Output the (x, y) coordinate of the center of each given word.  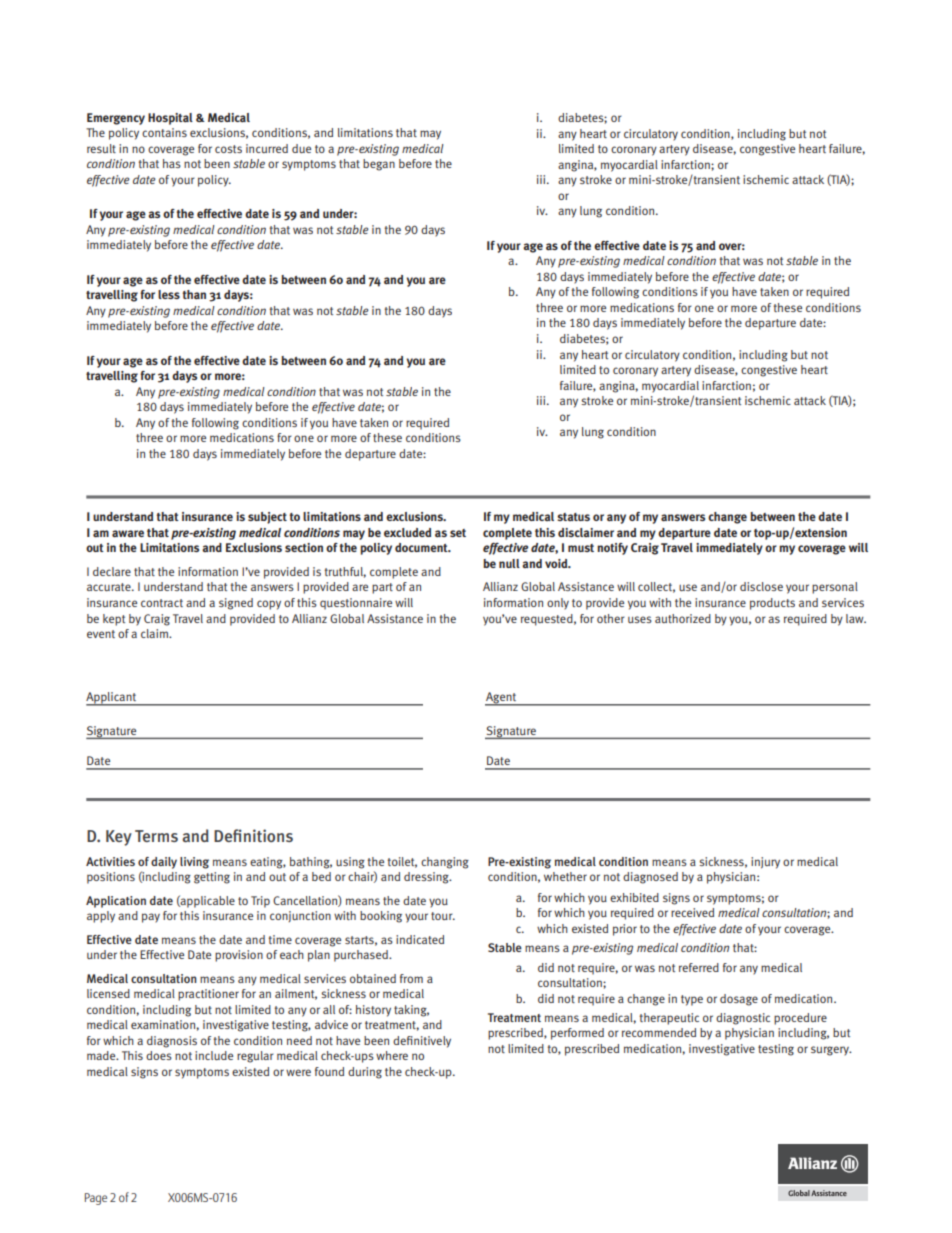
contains (164, 132)
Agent (502, 699)
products (772, 604)
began (379, 165)
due (301, 148)
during (365, 1073)
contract (162, 603)
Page (96, 1199)
